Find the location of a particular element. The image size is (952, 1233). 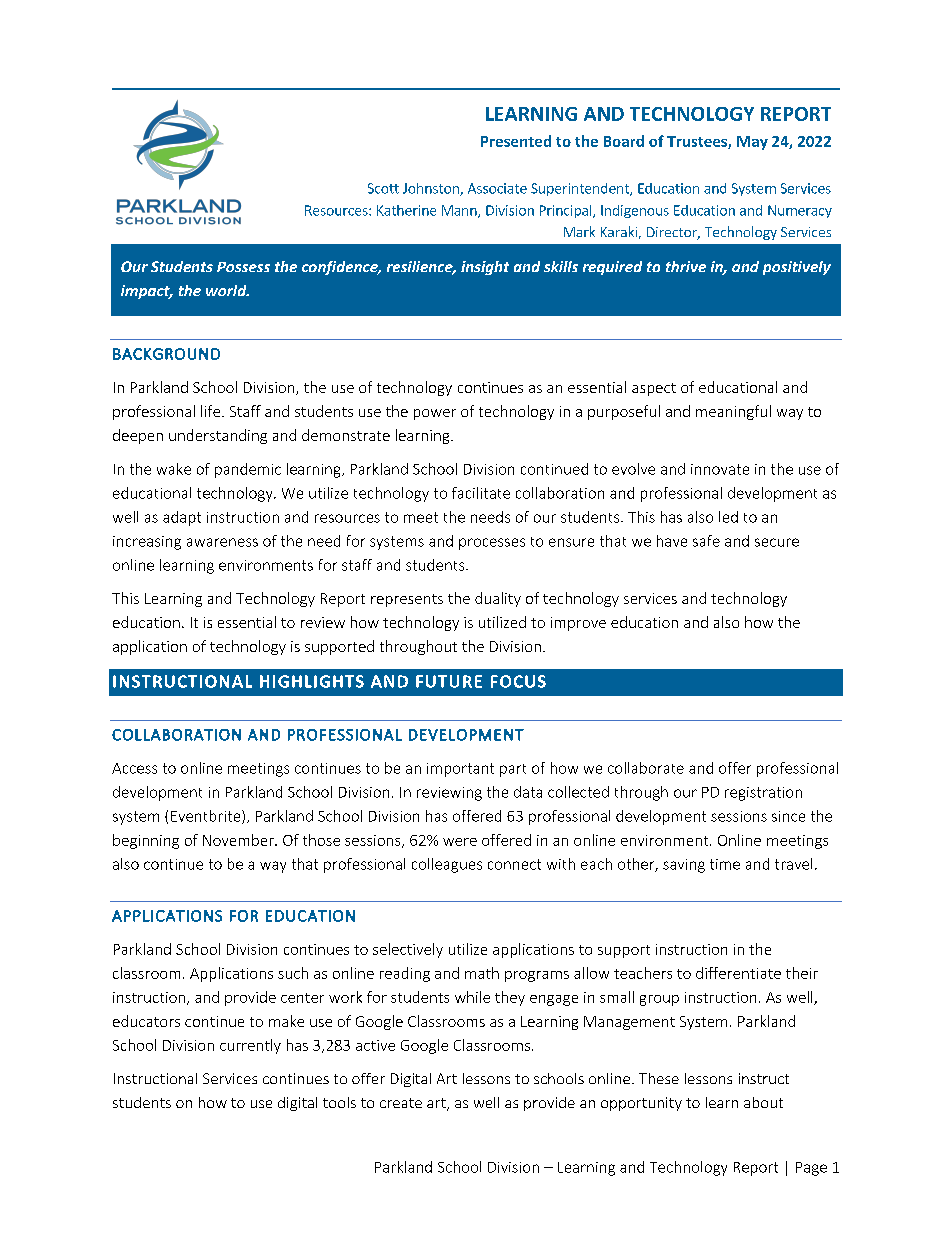

about is located at coordinates (763, 1102).
